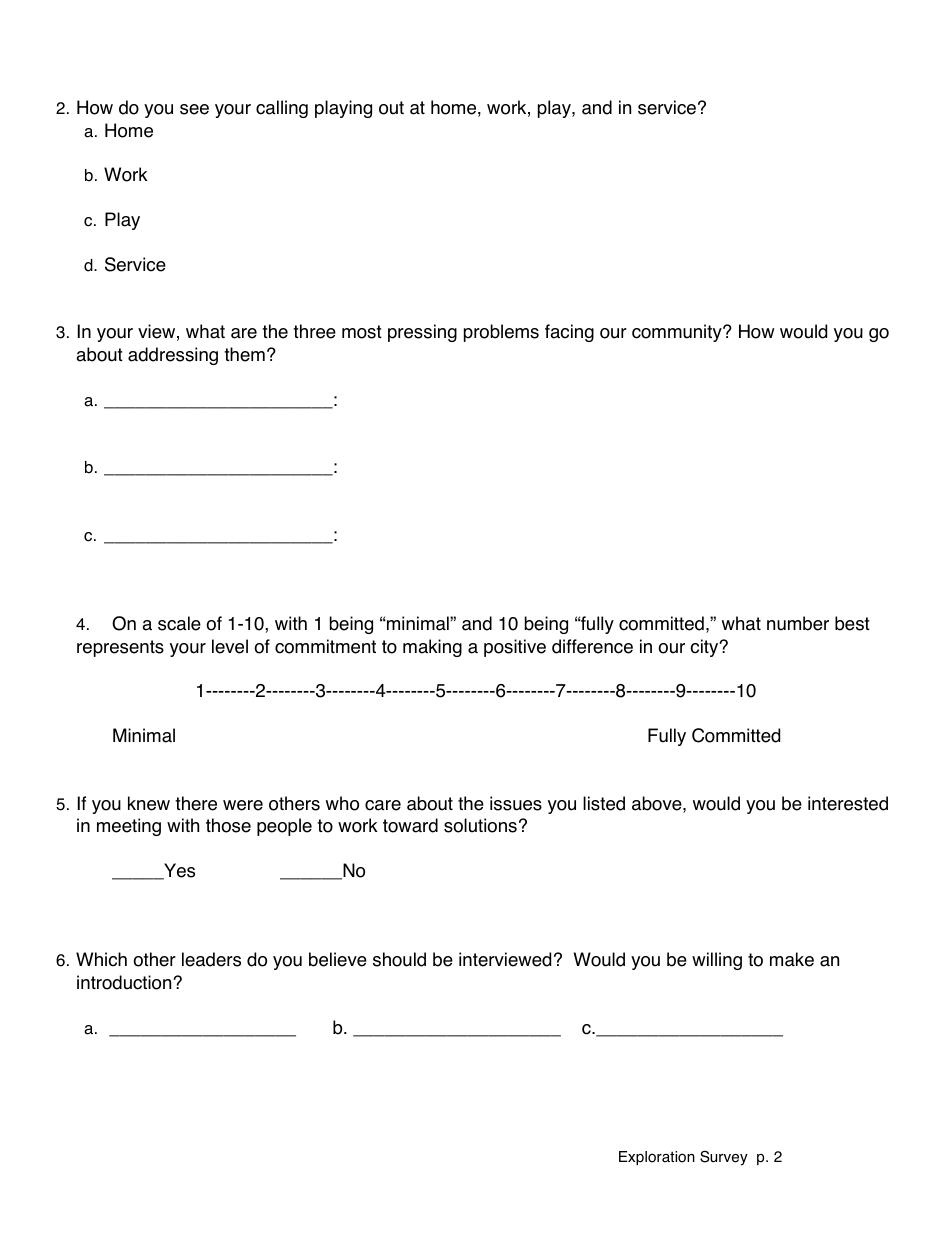  Describe the element at coordinates (515, 648) in the screenshot. I see `positive` at that location.
